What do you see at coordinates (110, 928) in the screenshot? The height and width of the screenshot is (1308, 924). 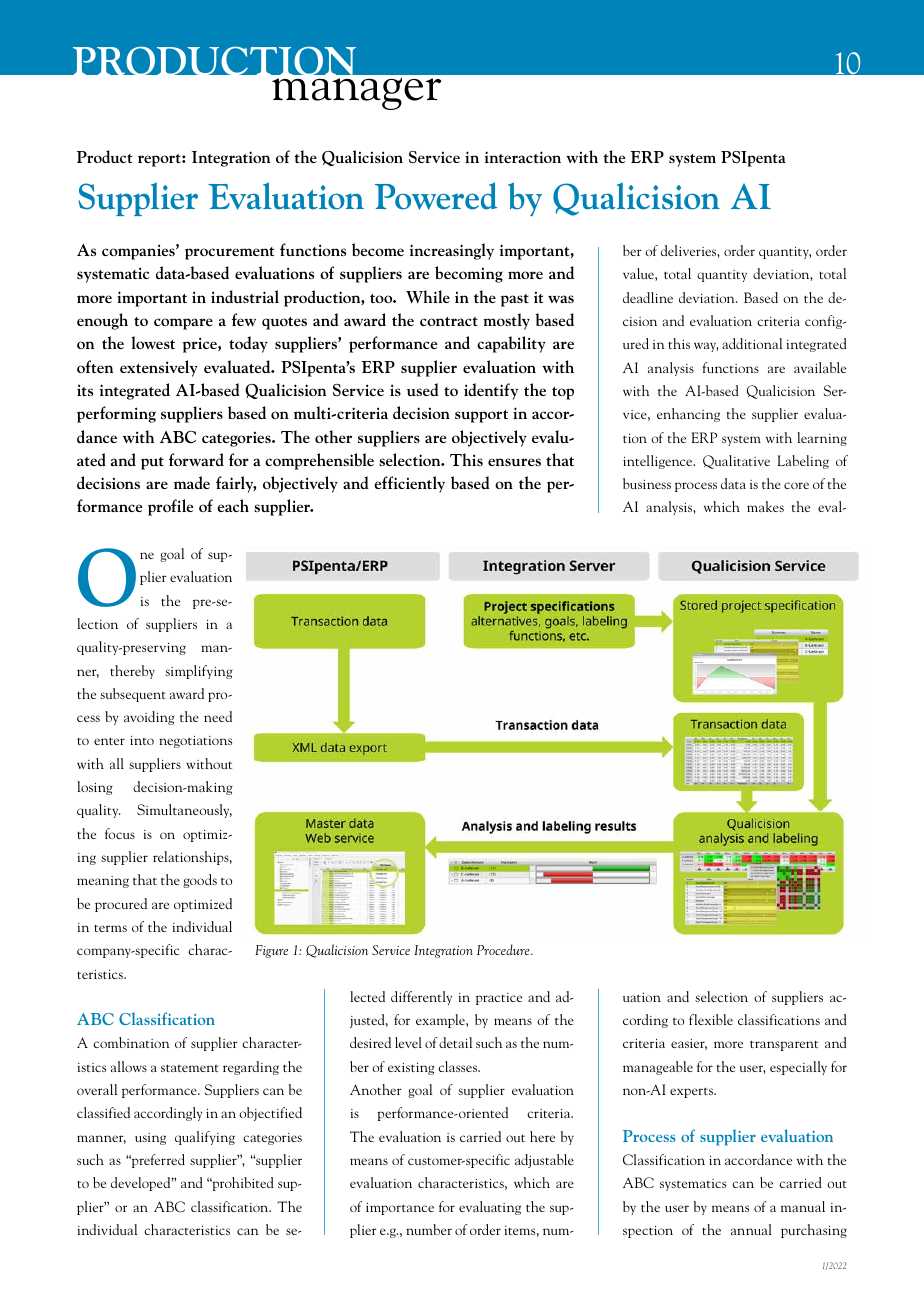 I see `terms` at bounding box center [110, 928].
